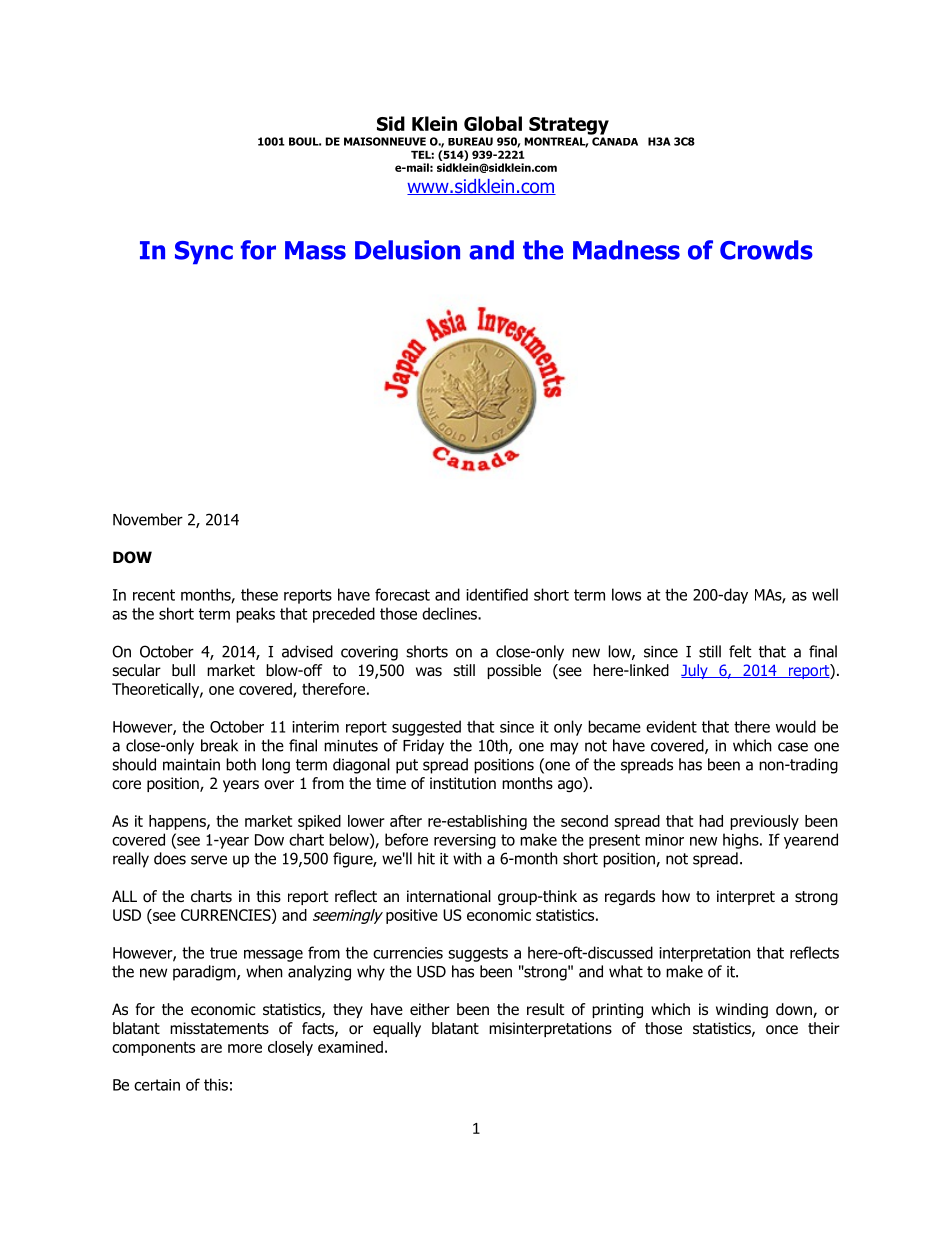  Describe the element at coordinates (470, 141) in the screenshot. I see `BUREAU` at that location.
